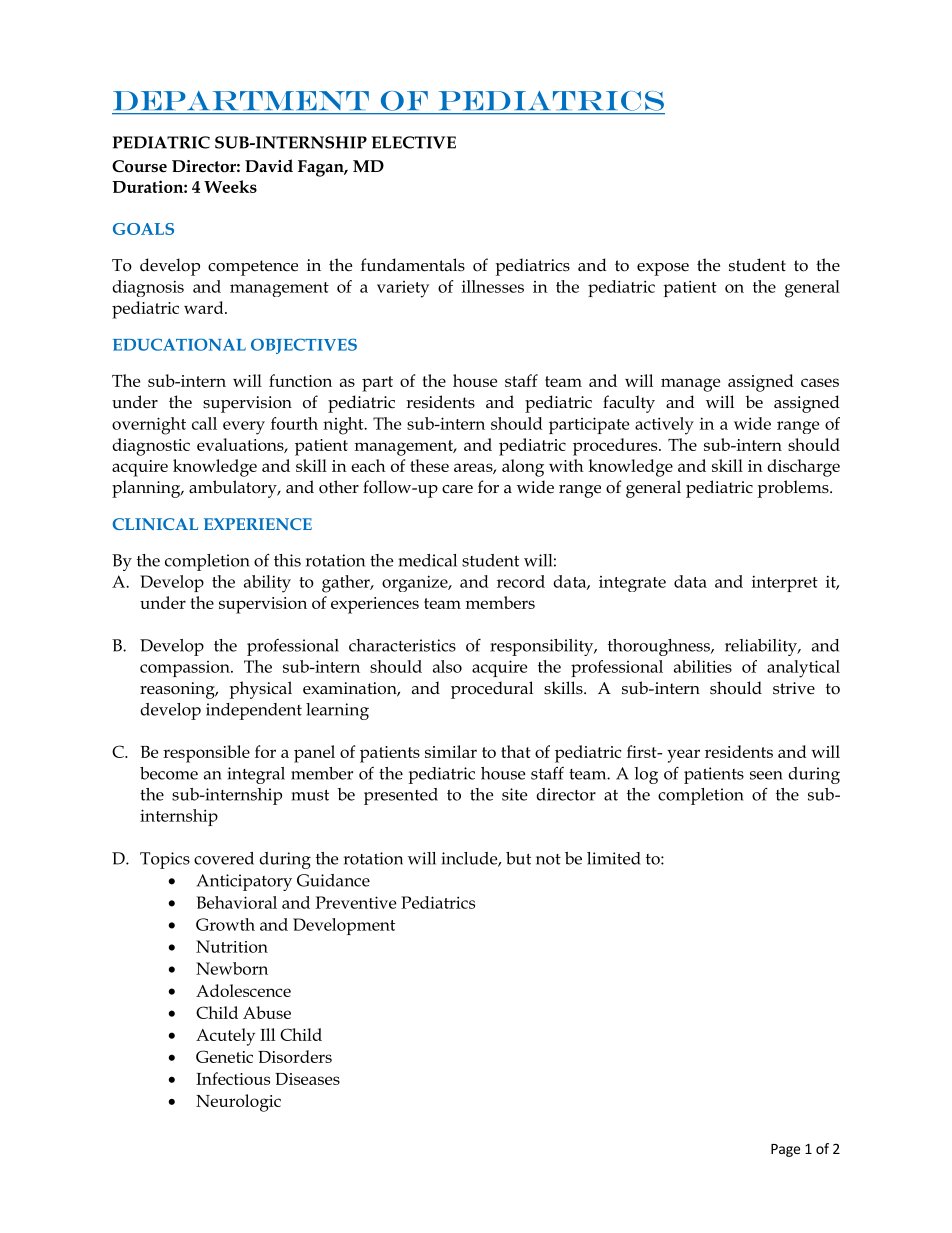 Image resolution: width=952 pixels, height=1233 pixels. What do you see at coordinates (307, 1079) in the screenshot?
I see `Diseases` at bounding box center [307, 1079].
